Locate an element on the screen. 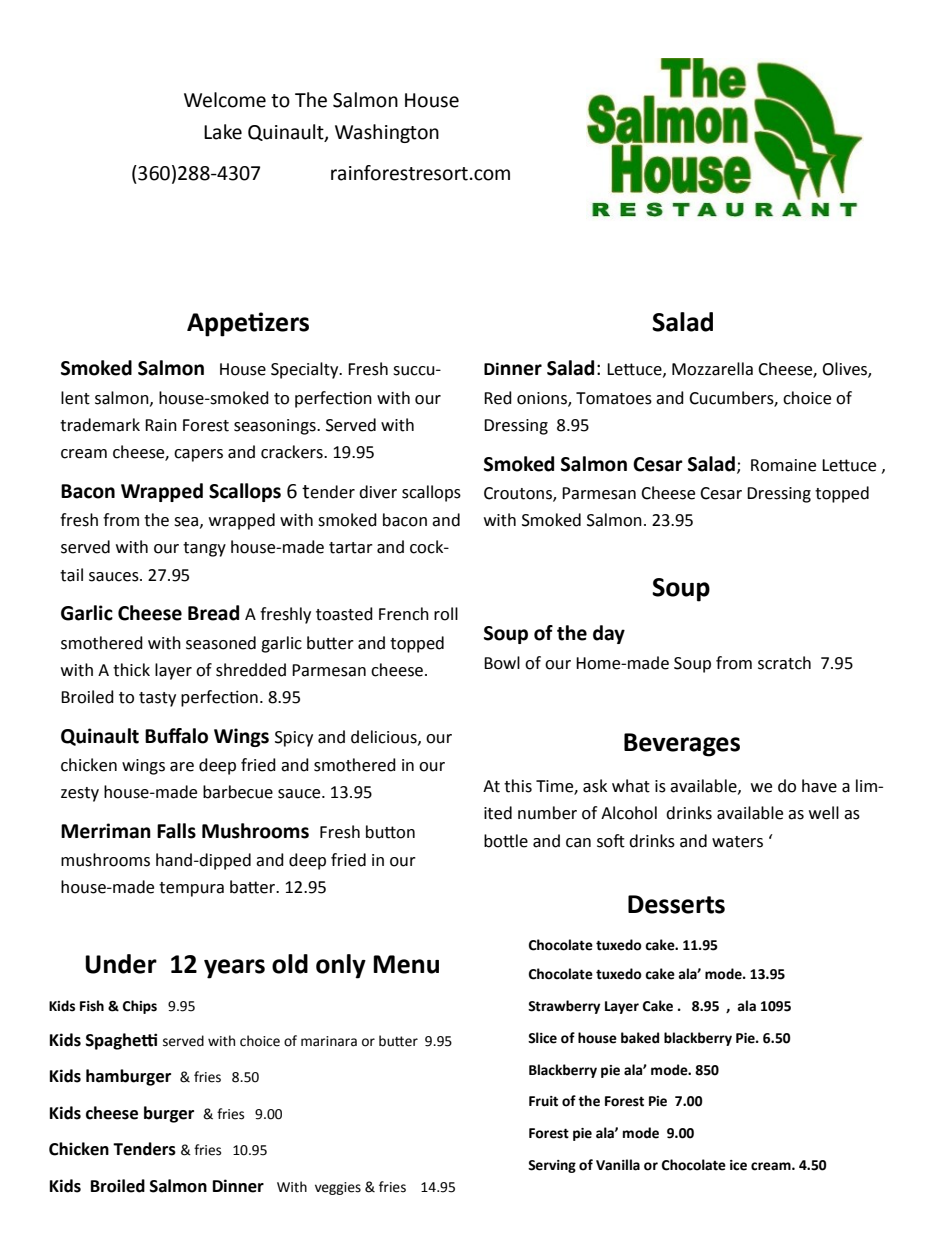 The image size is (952, 1233). Romaine is located at coordinates (783, 465).
